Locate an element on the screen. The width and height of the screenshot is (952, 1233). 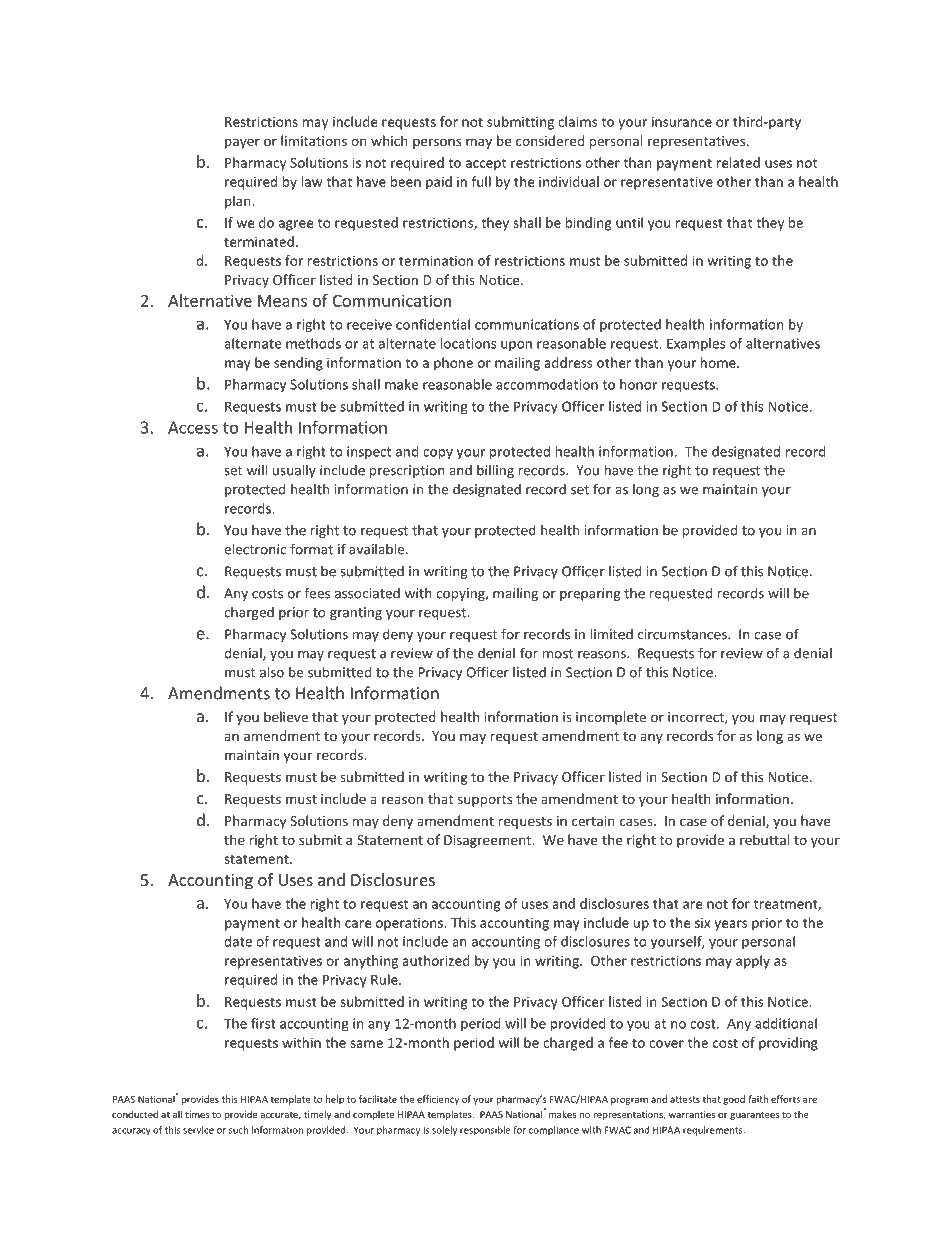
honor is located at coordinates (638, 384).
